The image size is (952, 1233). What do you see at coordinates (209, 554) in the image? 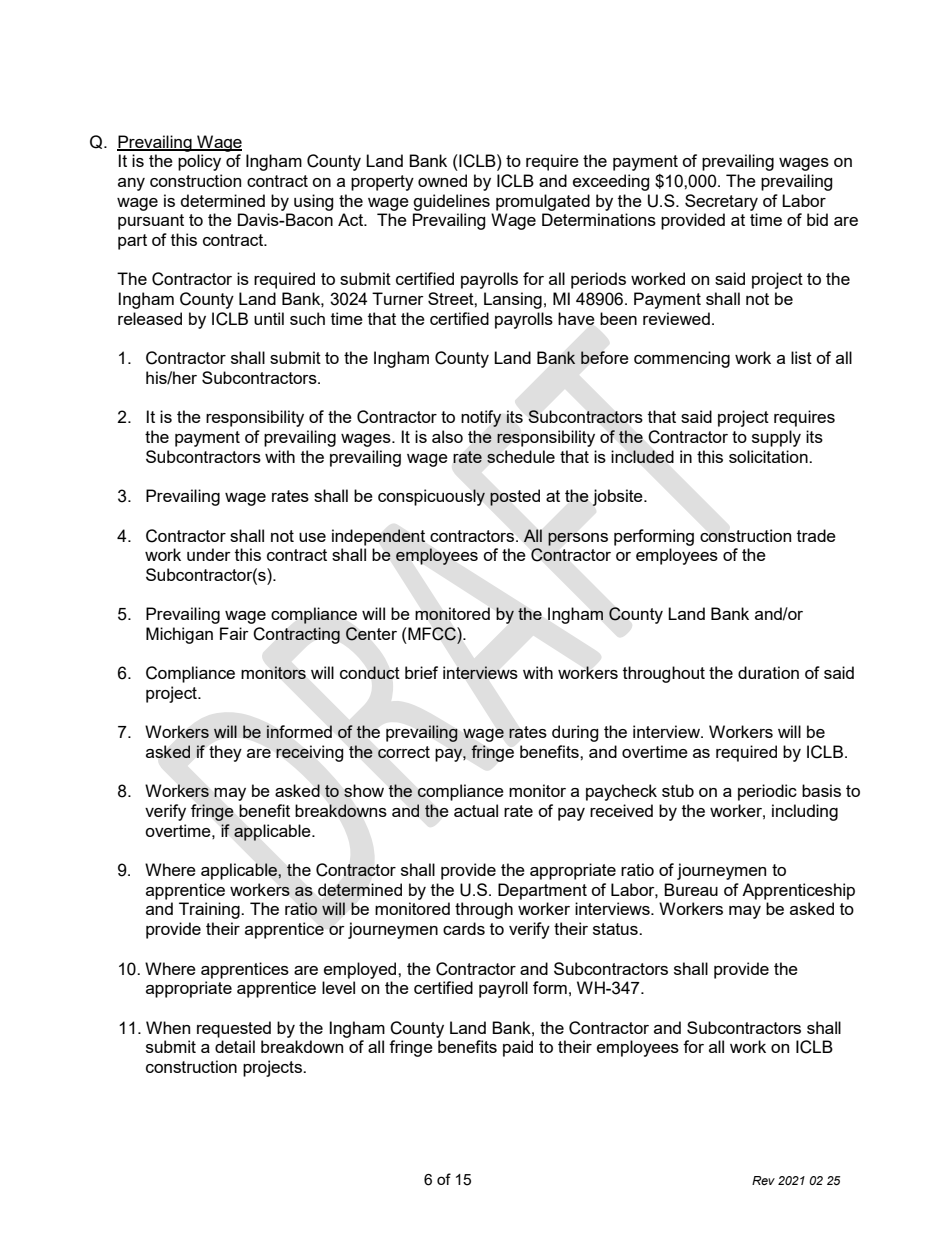
I see `under` at bounding box center [209, 554].
